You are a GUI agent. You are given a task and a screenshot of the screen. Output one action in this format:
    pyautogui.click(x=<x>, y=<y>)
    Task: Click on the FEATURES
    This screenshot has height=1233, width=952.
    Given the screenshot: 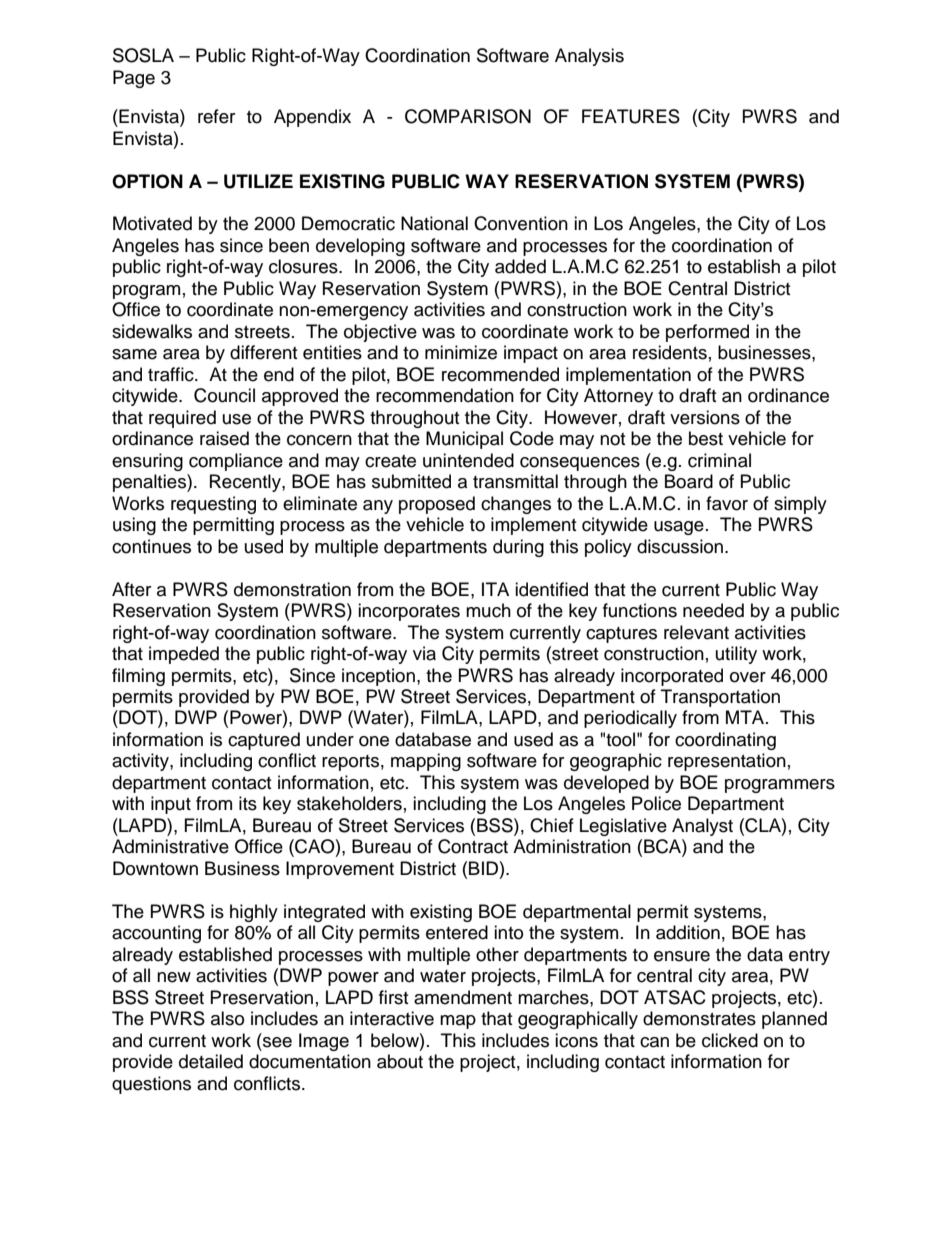 What is the action you would take?
    pyautogui.click(x=631, y=116)
